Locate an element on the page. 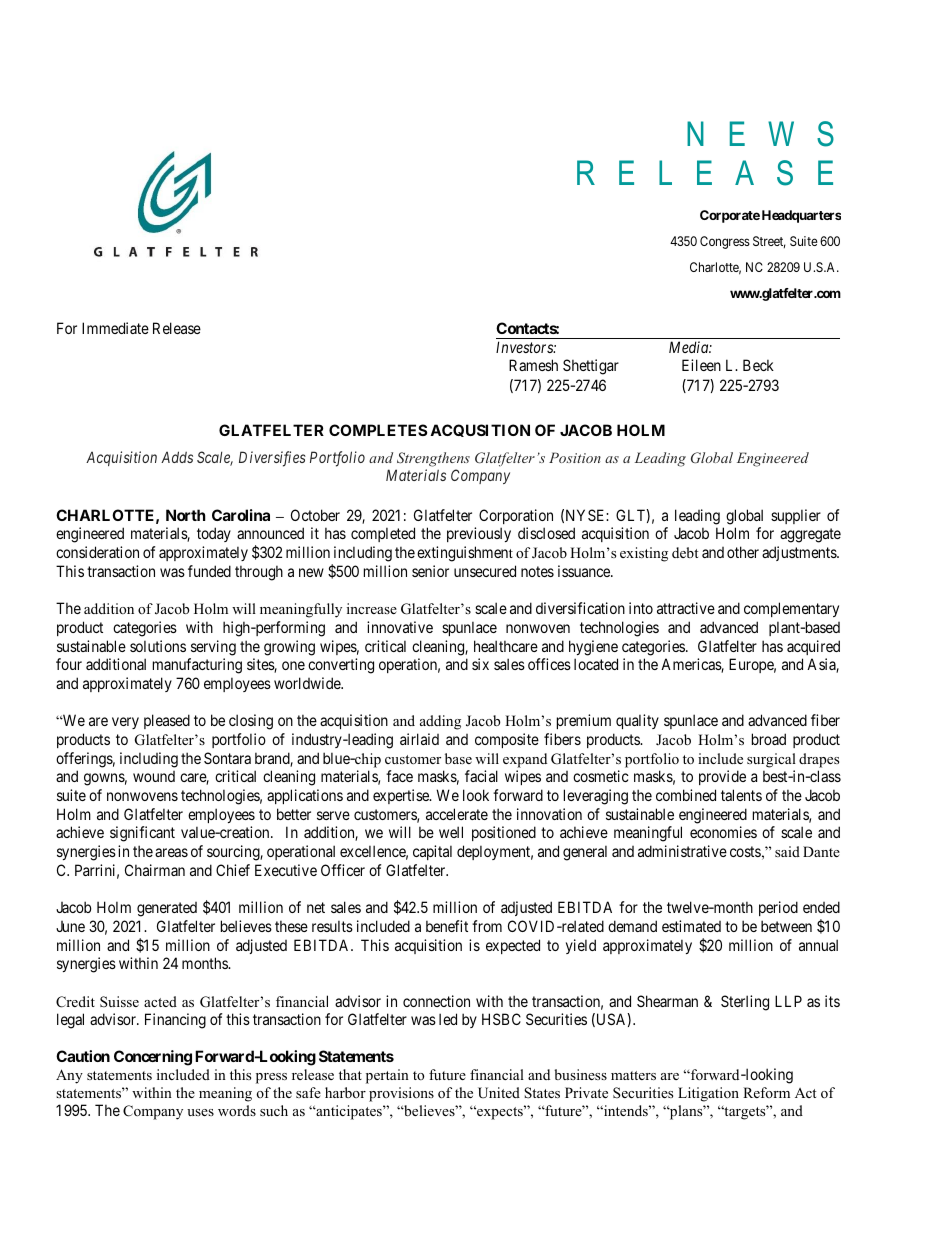 Image resolution: width=952 pixels, height=1233 pixels. Congress is located at coordinates (725, 242).
